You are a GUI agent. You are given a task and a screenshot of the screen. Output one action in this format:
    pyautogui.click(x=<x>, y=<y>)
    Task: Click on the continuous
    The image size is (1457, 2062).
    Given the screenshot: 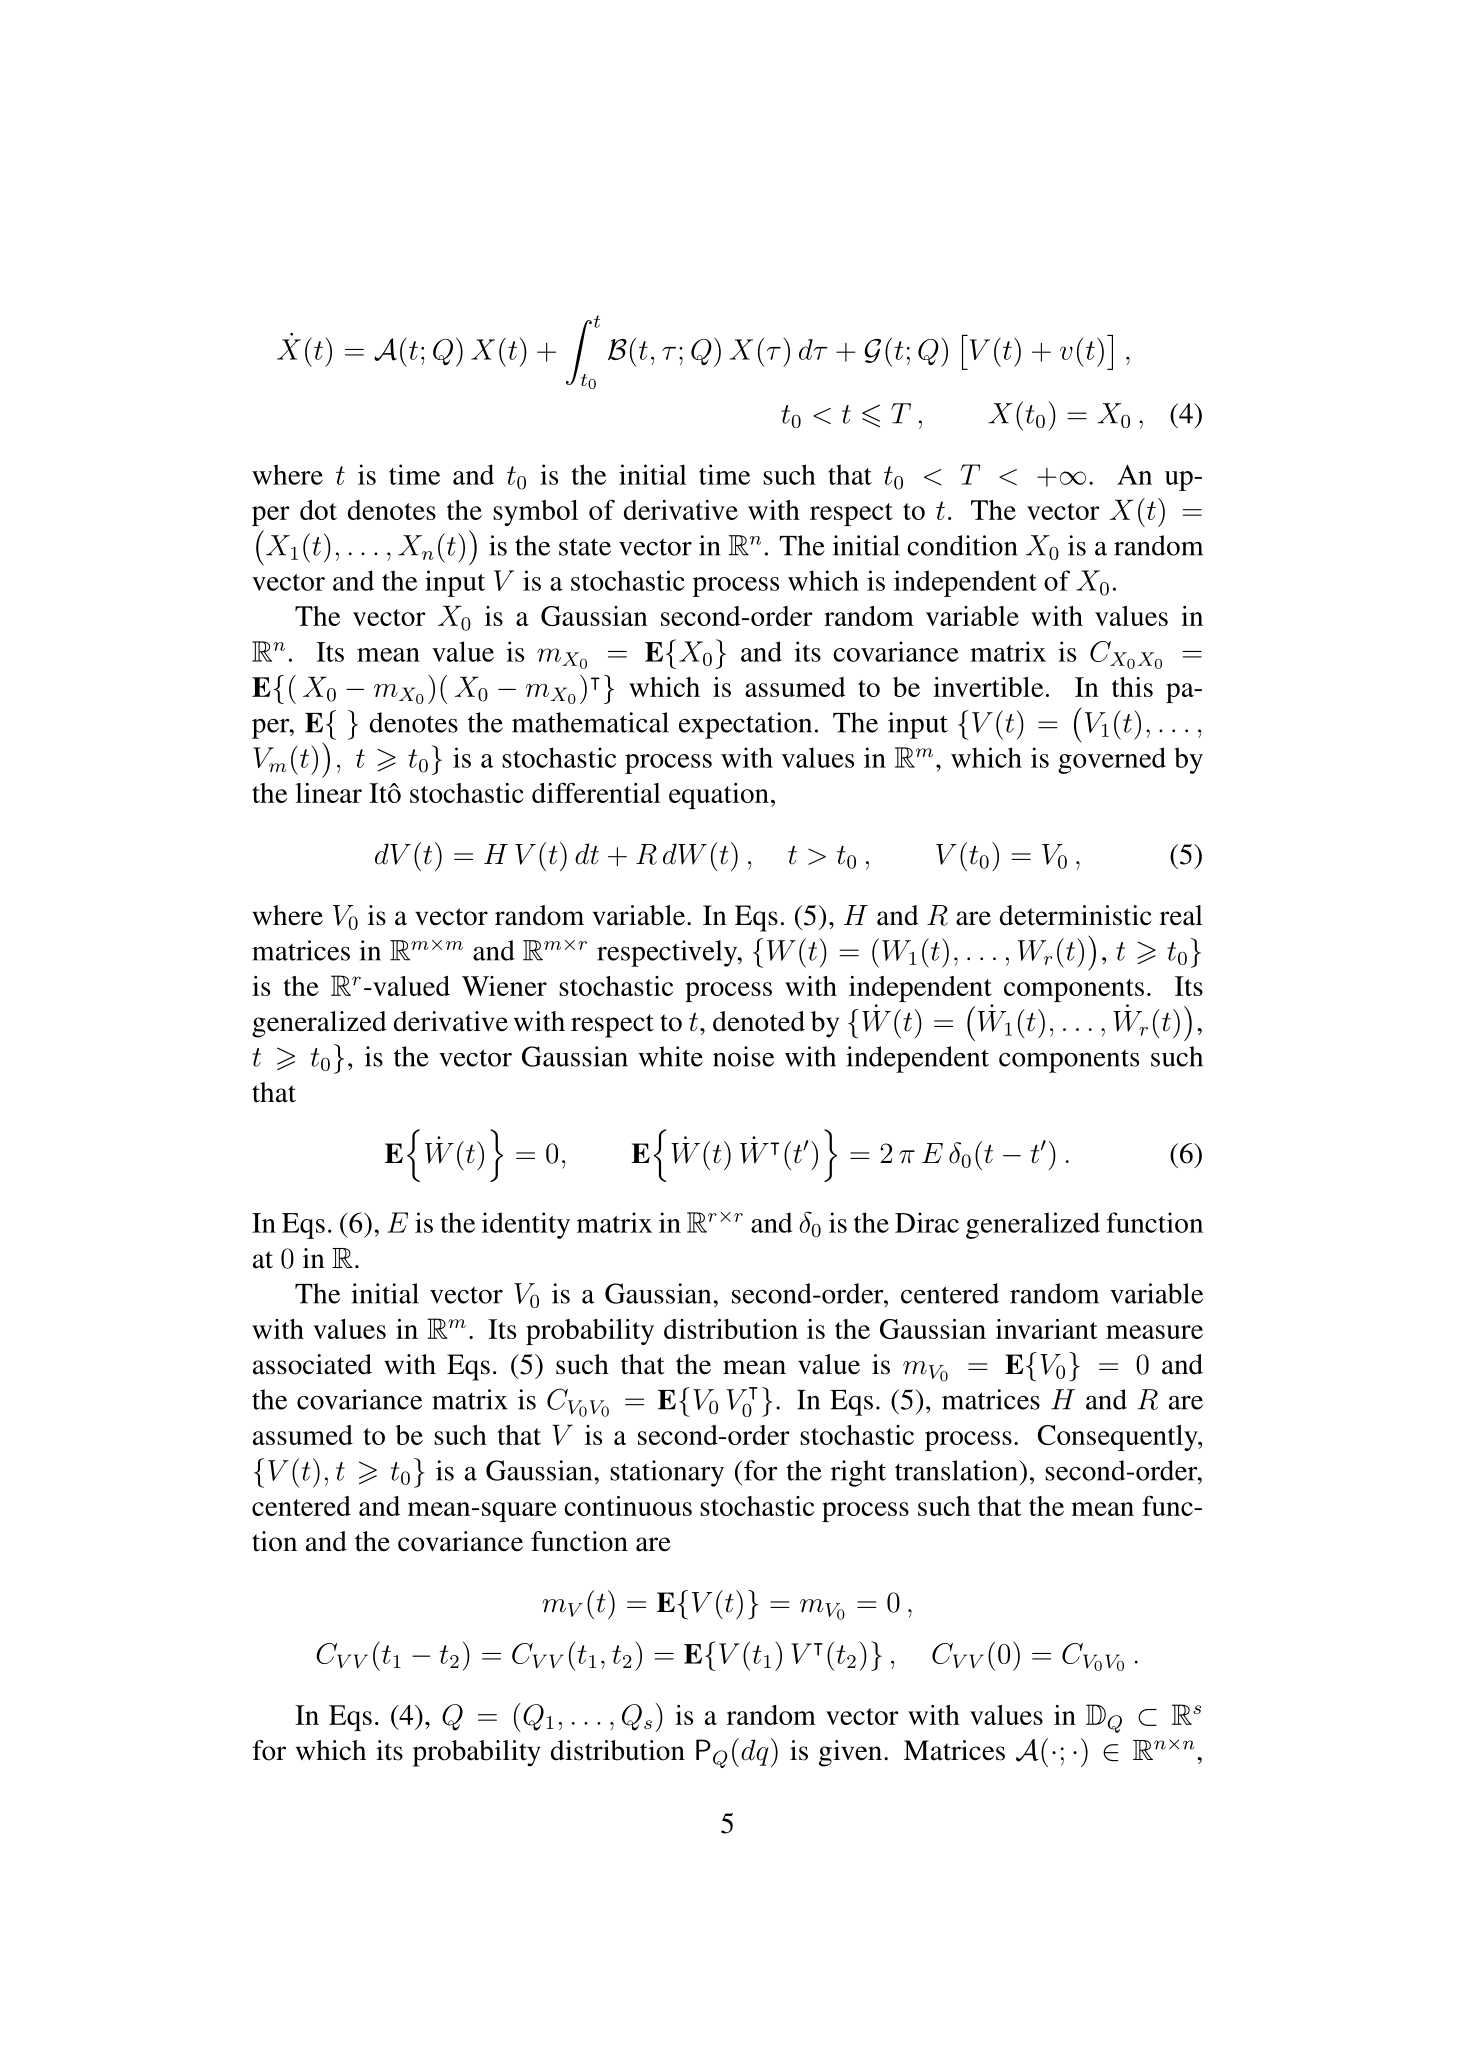 What is the action you would take?
    pyautogui.click(x=628, y=1506)
